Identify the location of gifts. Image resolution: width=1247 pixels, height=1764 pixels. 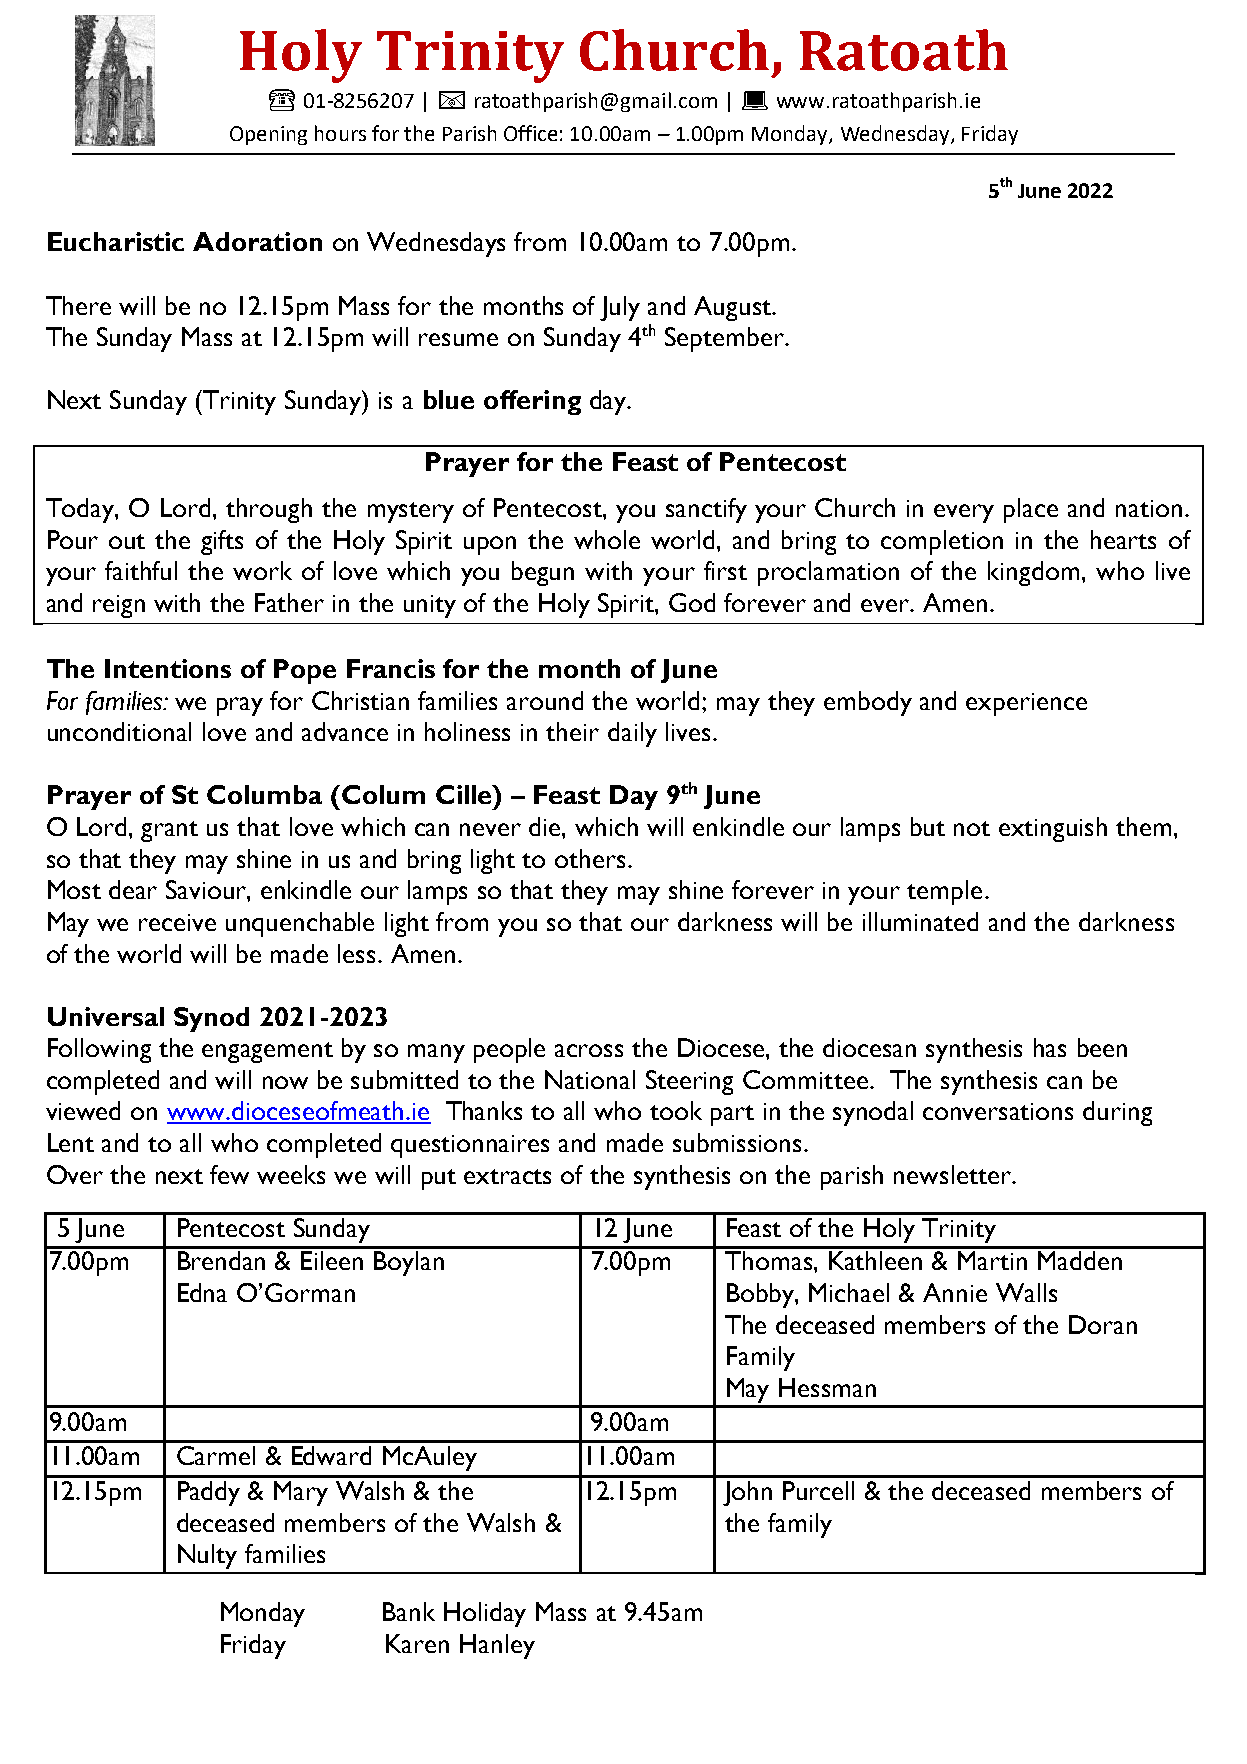
(222, 542).
